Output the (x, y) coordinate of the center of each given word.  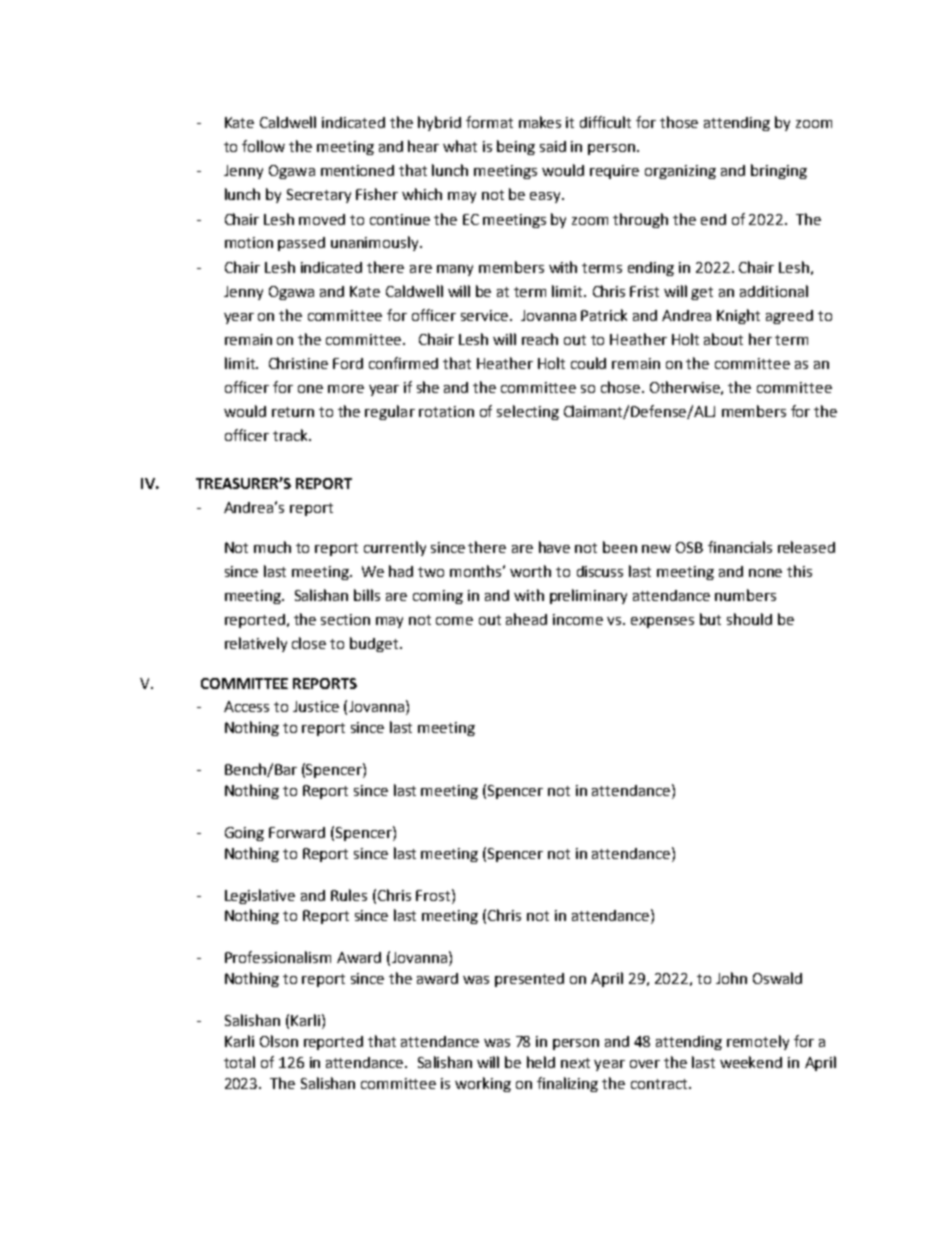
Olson (279, 1041)
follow (263, 146)
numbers (745, 595)
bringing (779, 171)
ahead (526, 619)
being (516, 147)
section (345, 619)
